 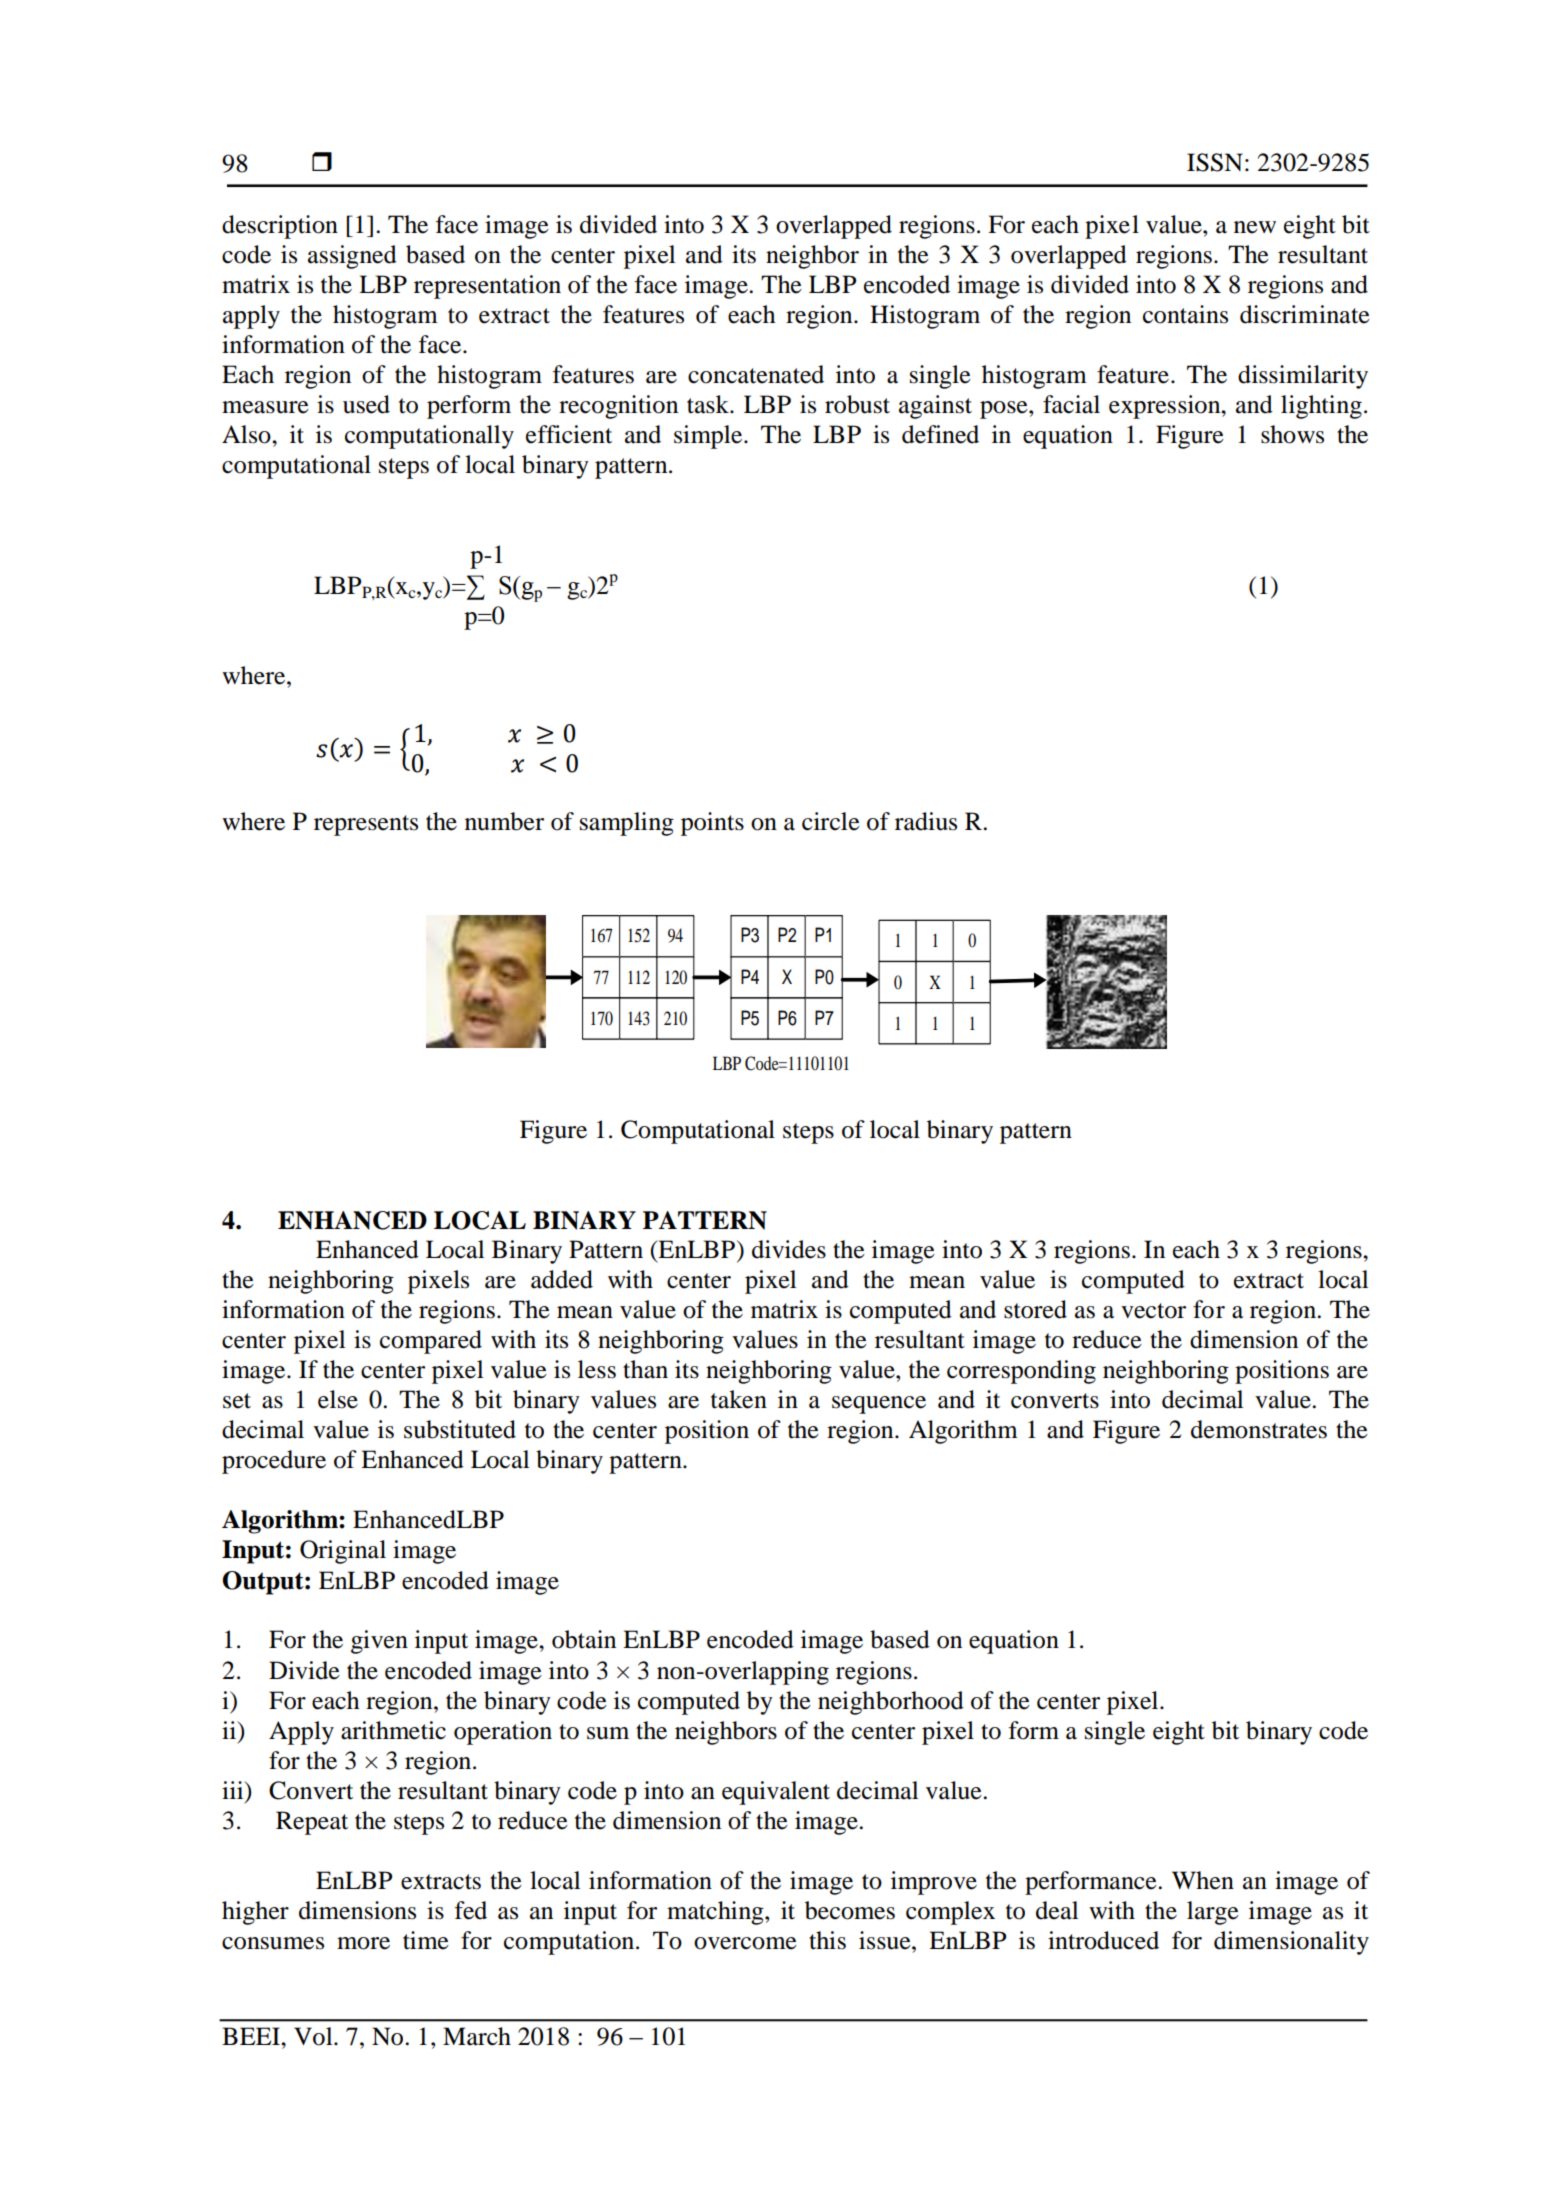 I want to click on new, so click(x=1255, y=227).
